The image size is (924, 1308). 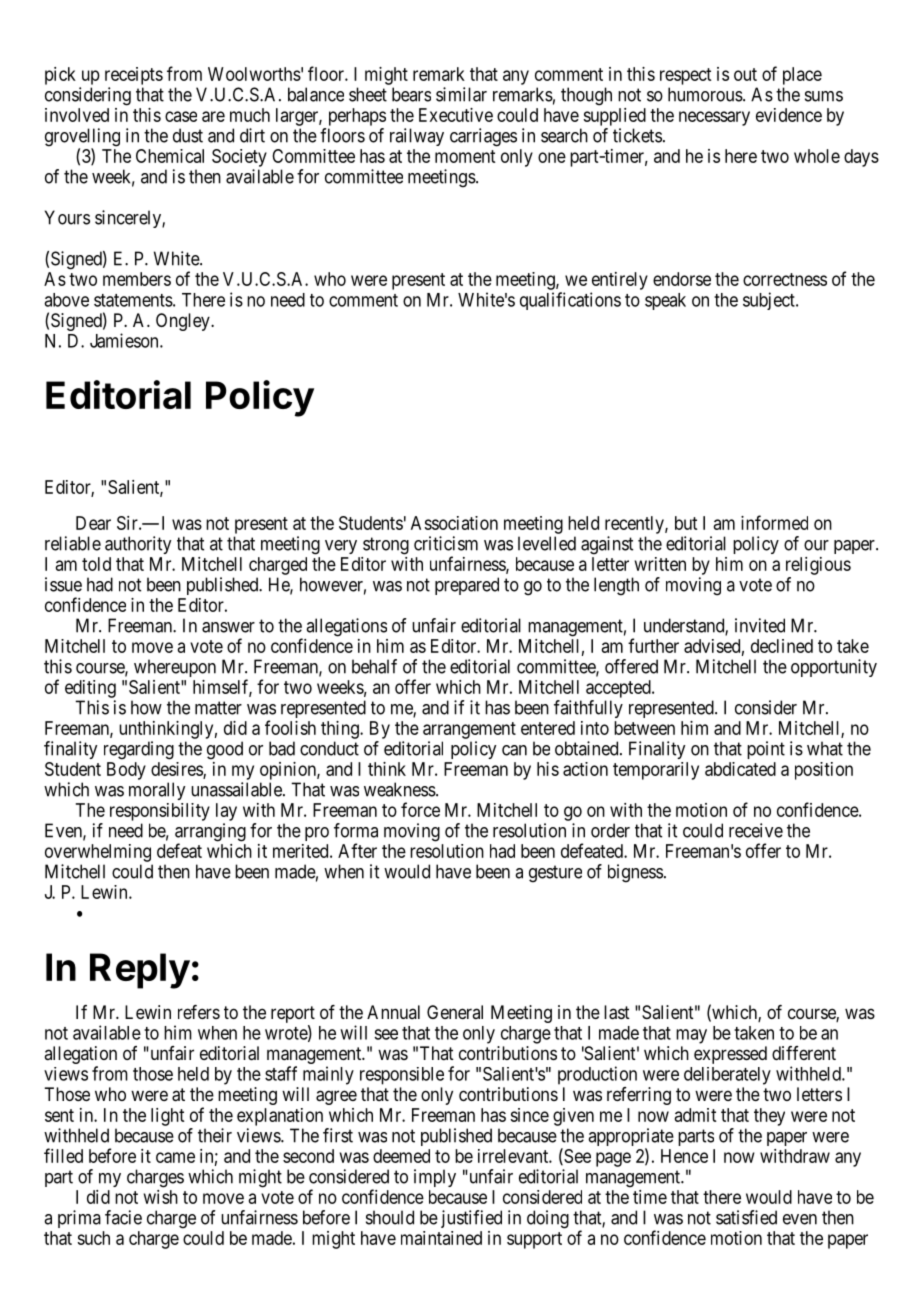 I want to click on evidence, so click(x=789, y=115).
